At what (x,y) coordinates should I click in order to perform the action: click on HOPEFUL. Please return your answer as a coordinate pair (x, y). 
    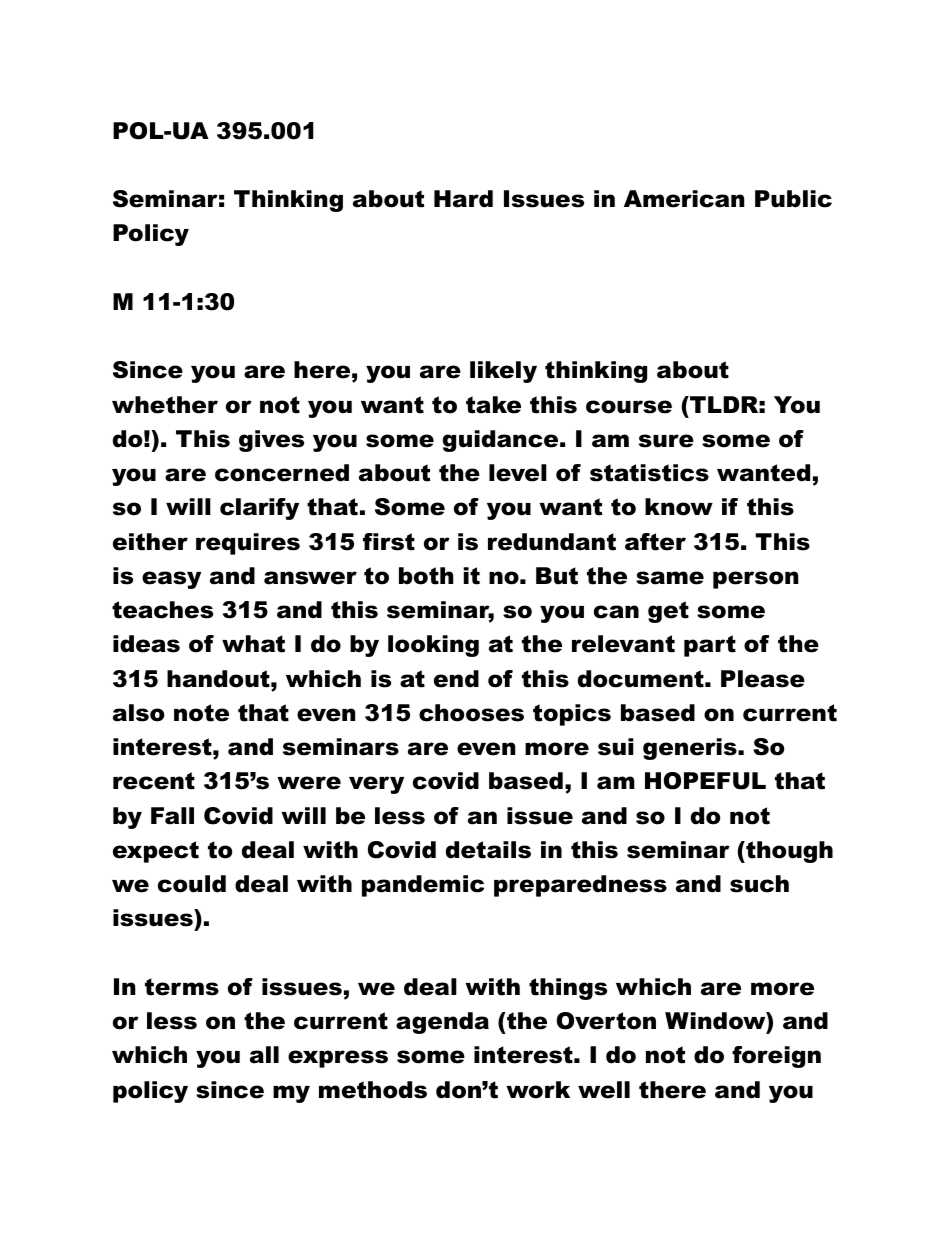
    Looking at the image, I should click on (705, 781).
